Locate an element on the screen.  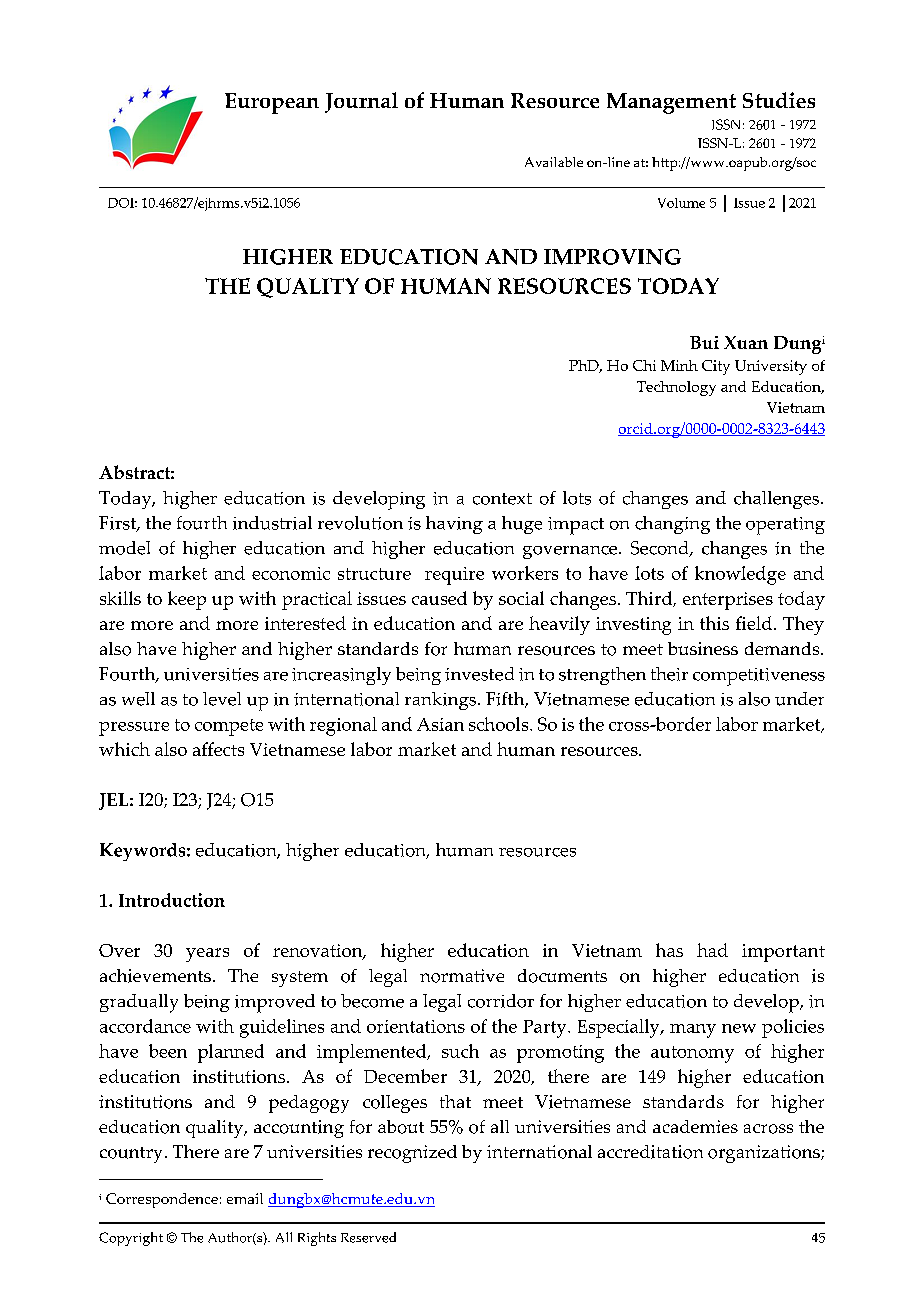
Correspondence is located at coordinates (162, 1200).
